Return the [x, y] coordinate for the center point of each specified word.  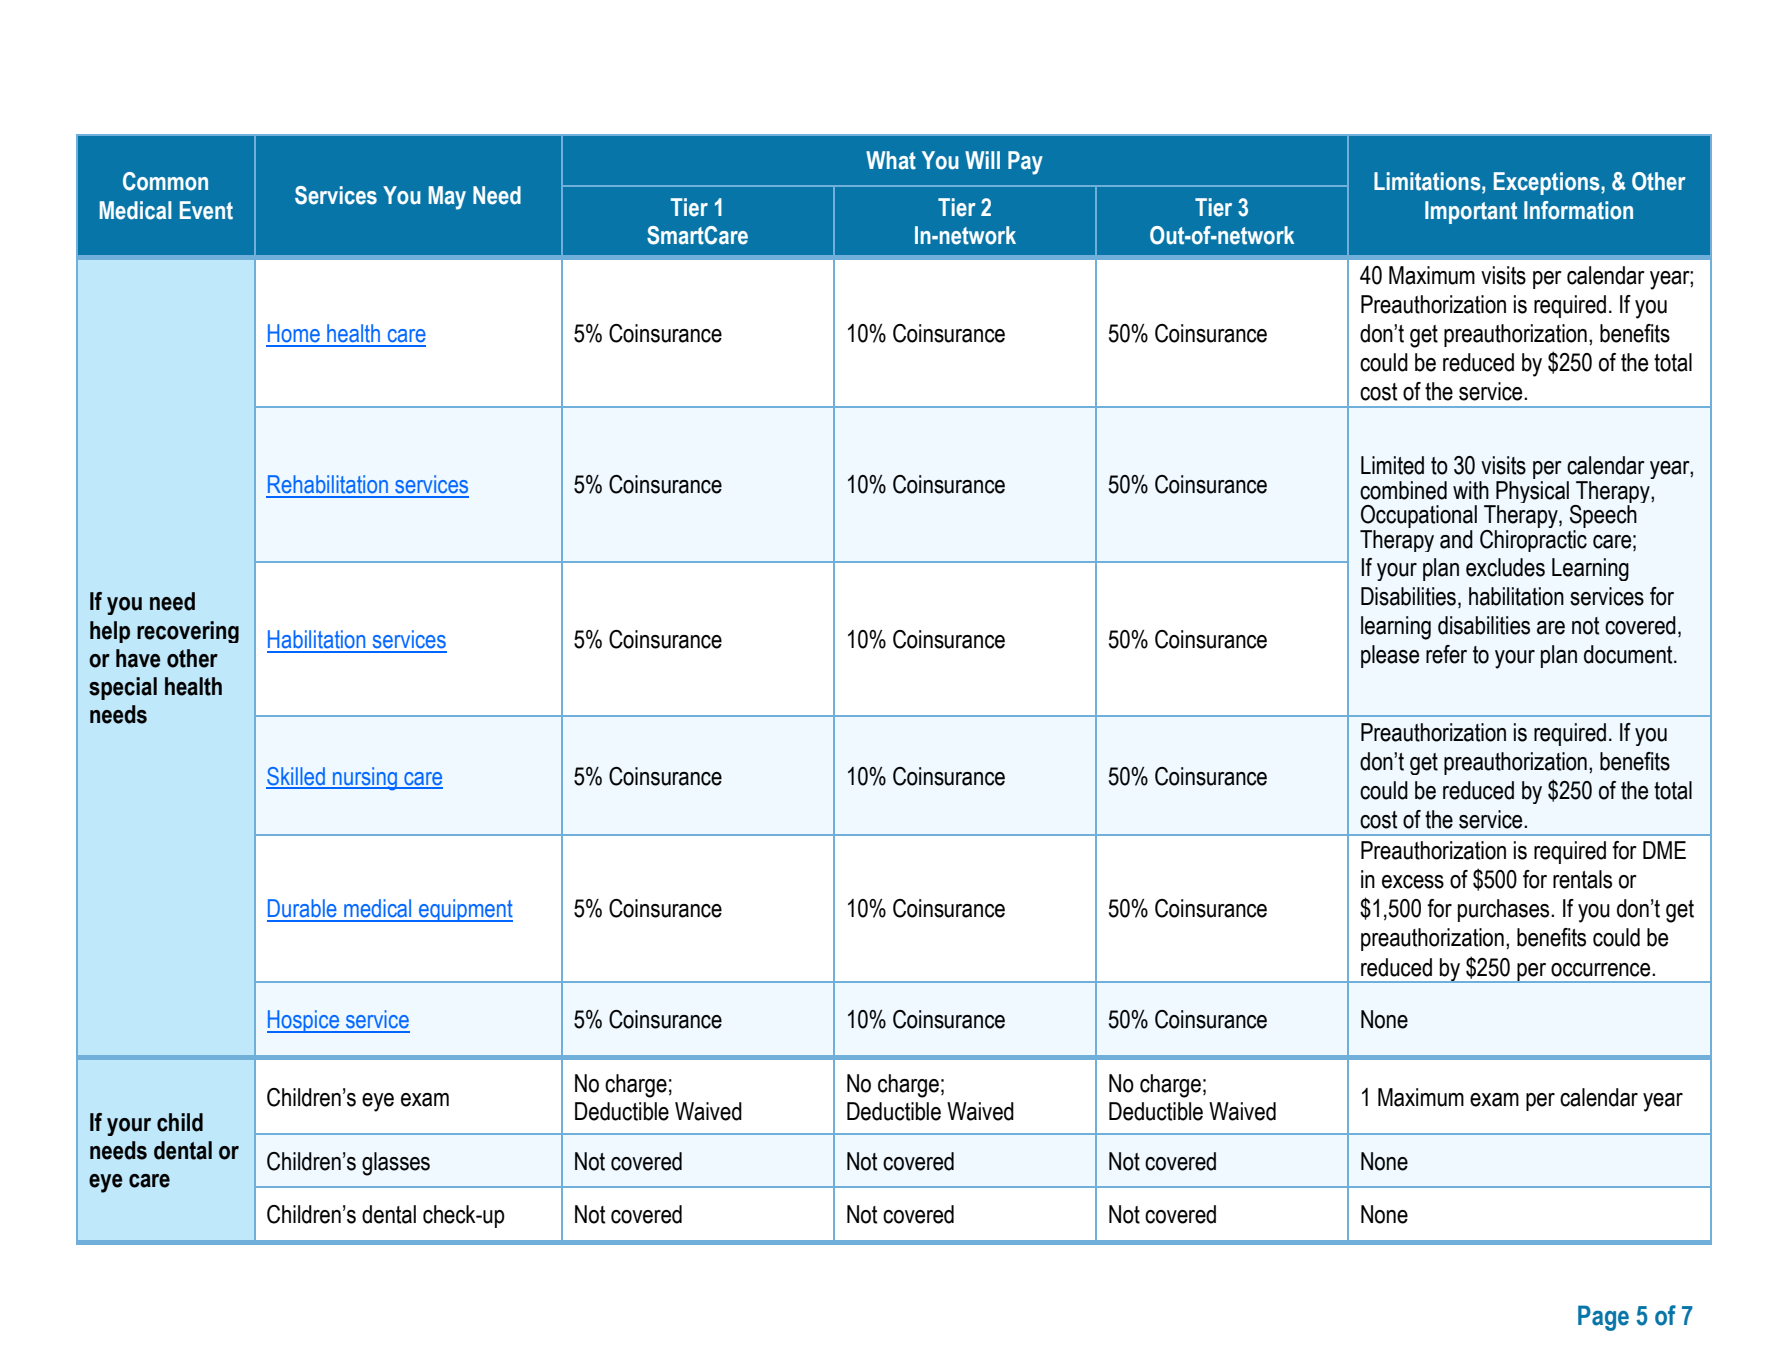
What [891, 160]
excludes [1505, 567]
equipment [465, 910]
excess [1413, 882]
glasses [396, 1164]
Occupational [1419, 516]
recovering [188, 632]
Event [206, 210]
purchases [1505, 910]
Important [1471, 212]
